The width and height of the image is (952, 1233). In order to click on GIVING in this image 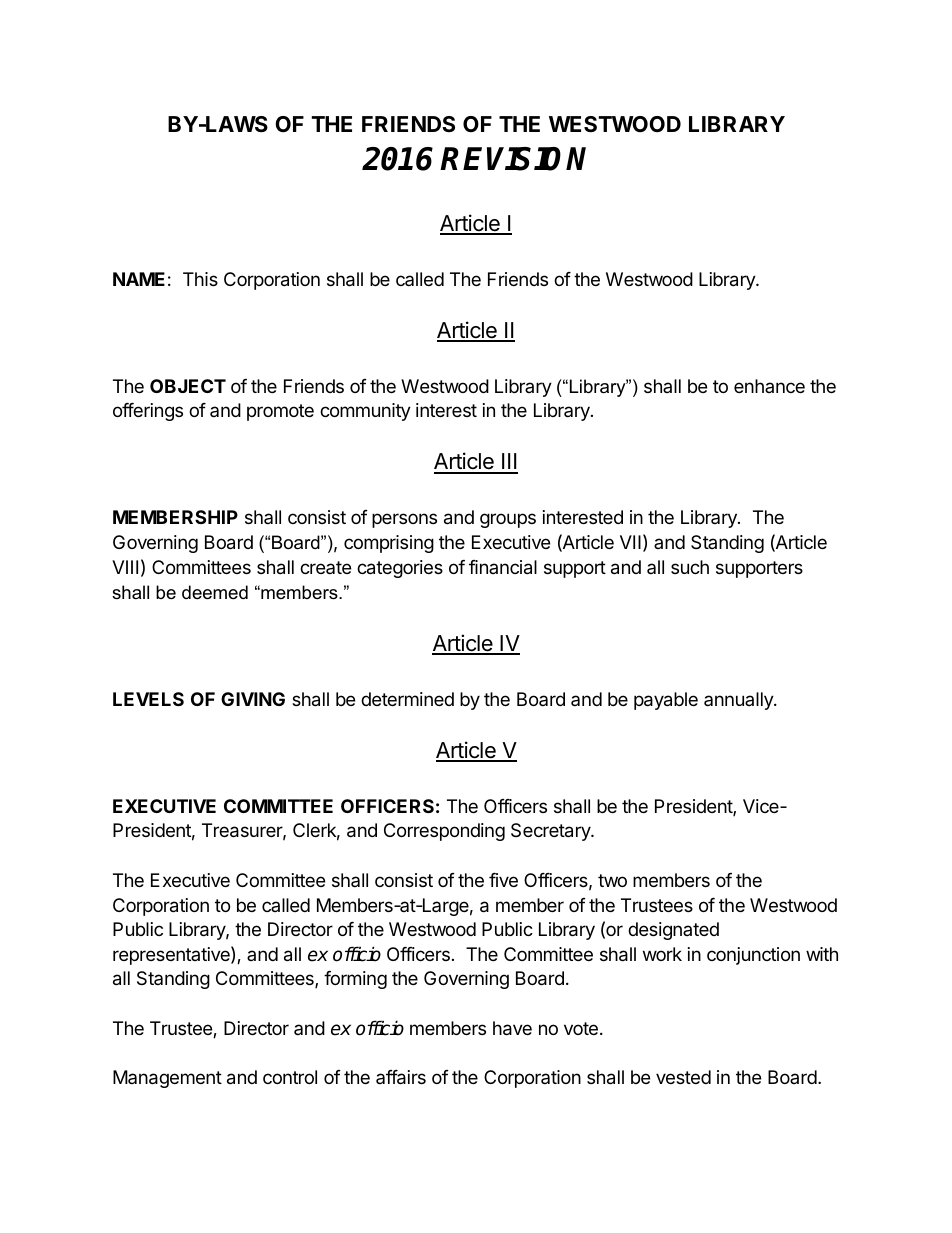, I will do `click(253, 699)`.
